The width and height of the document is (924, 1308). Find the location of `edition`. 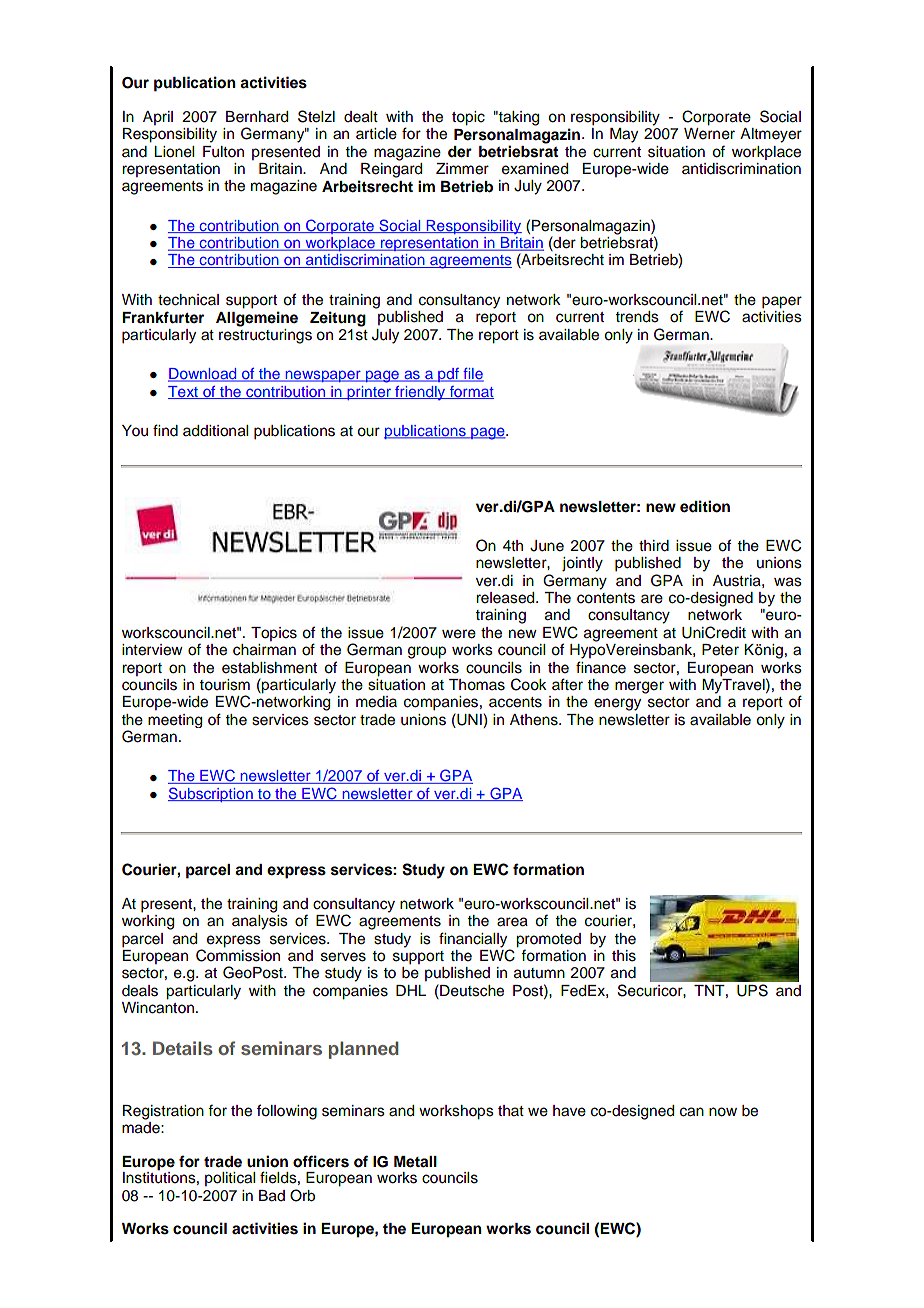

edition is located at coordinates (705, 506).
